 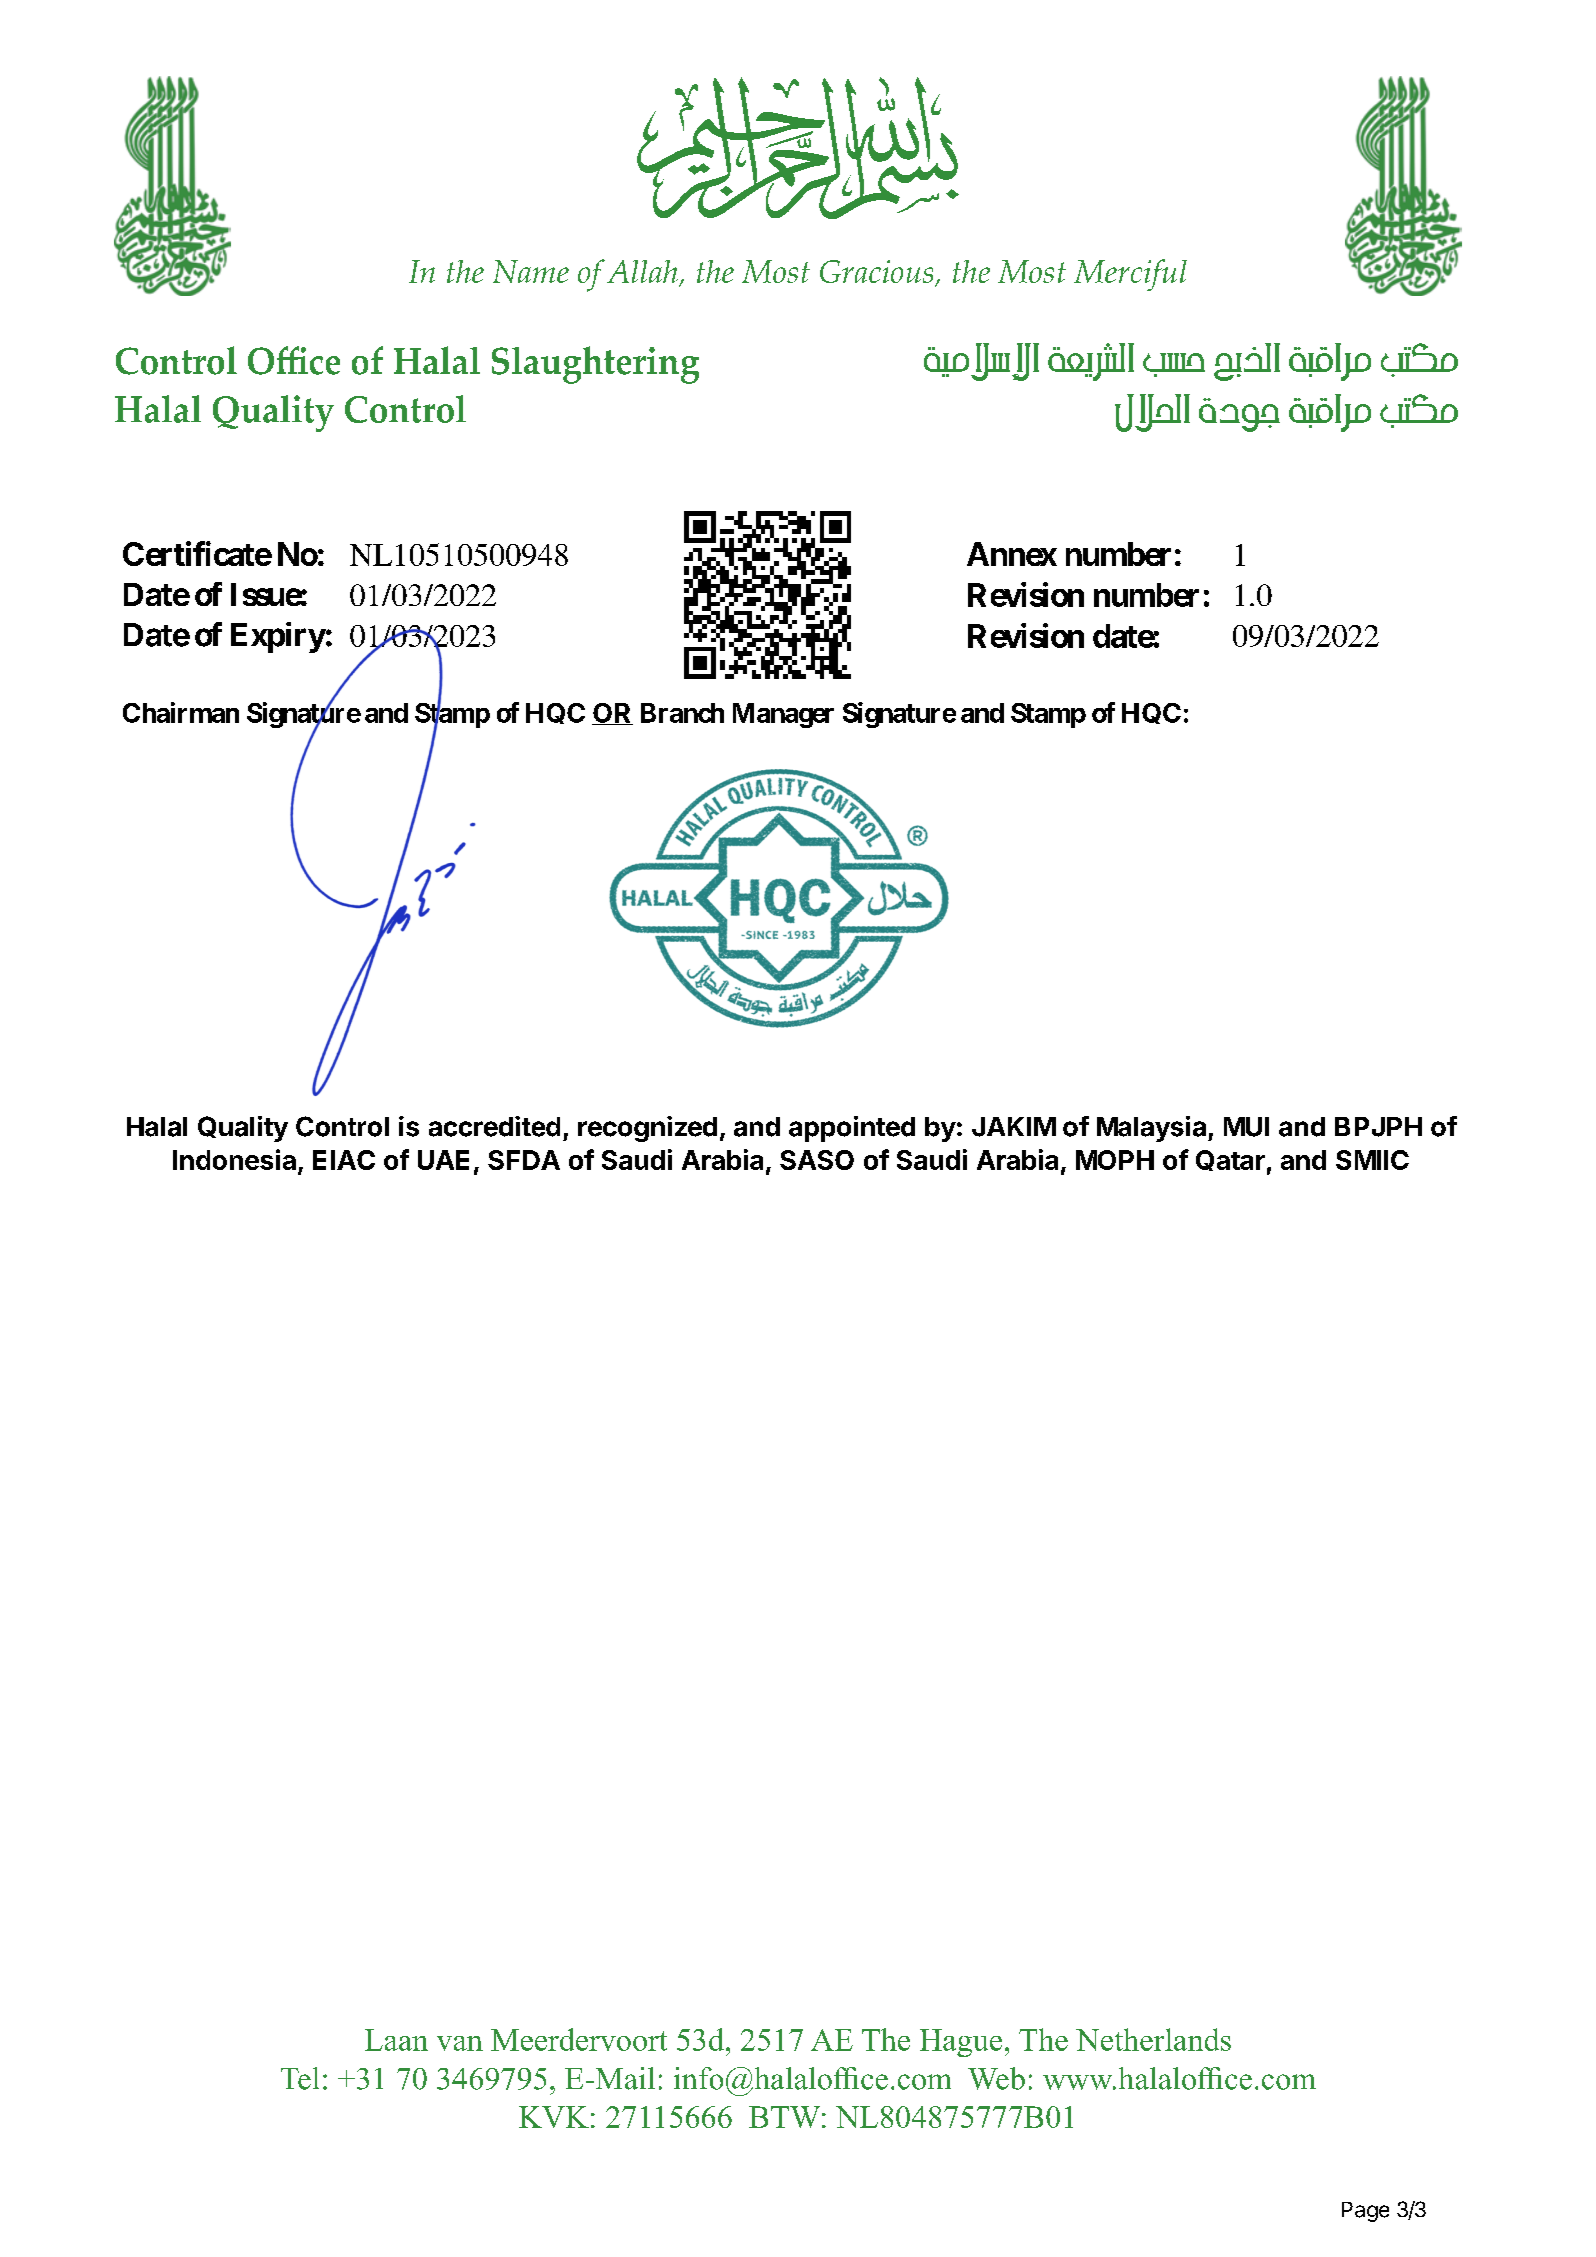 What do you see at coordinates (300, 2078) in the page?
I see `Tel` at bounding box center [300, 2078].
